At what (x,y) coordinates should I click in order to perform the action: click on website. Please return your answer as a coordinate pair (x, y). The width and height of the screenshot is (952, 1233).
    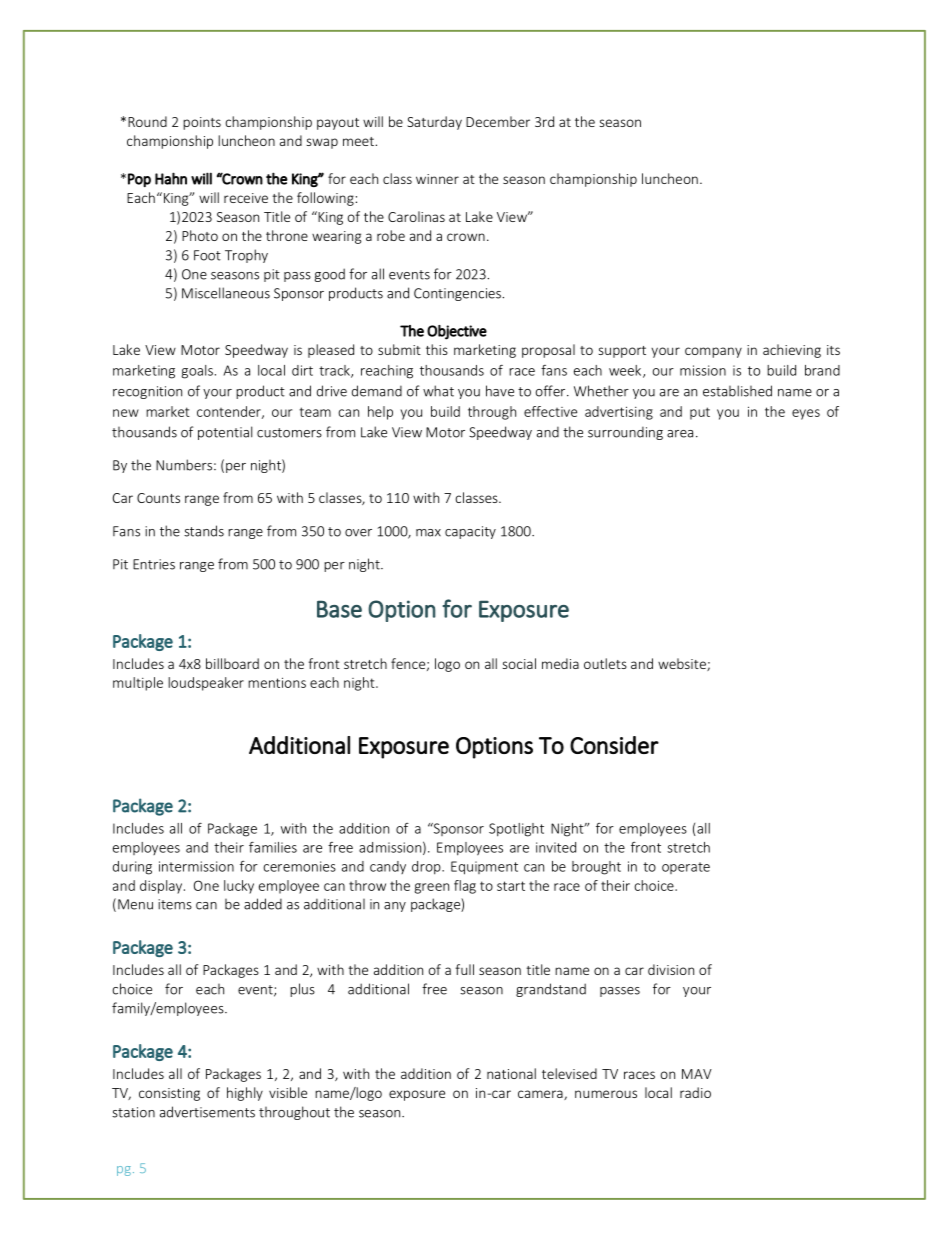
    Looking at the image, I should click on (683, 664).
